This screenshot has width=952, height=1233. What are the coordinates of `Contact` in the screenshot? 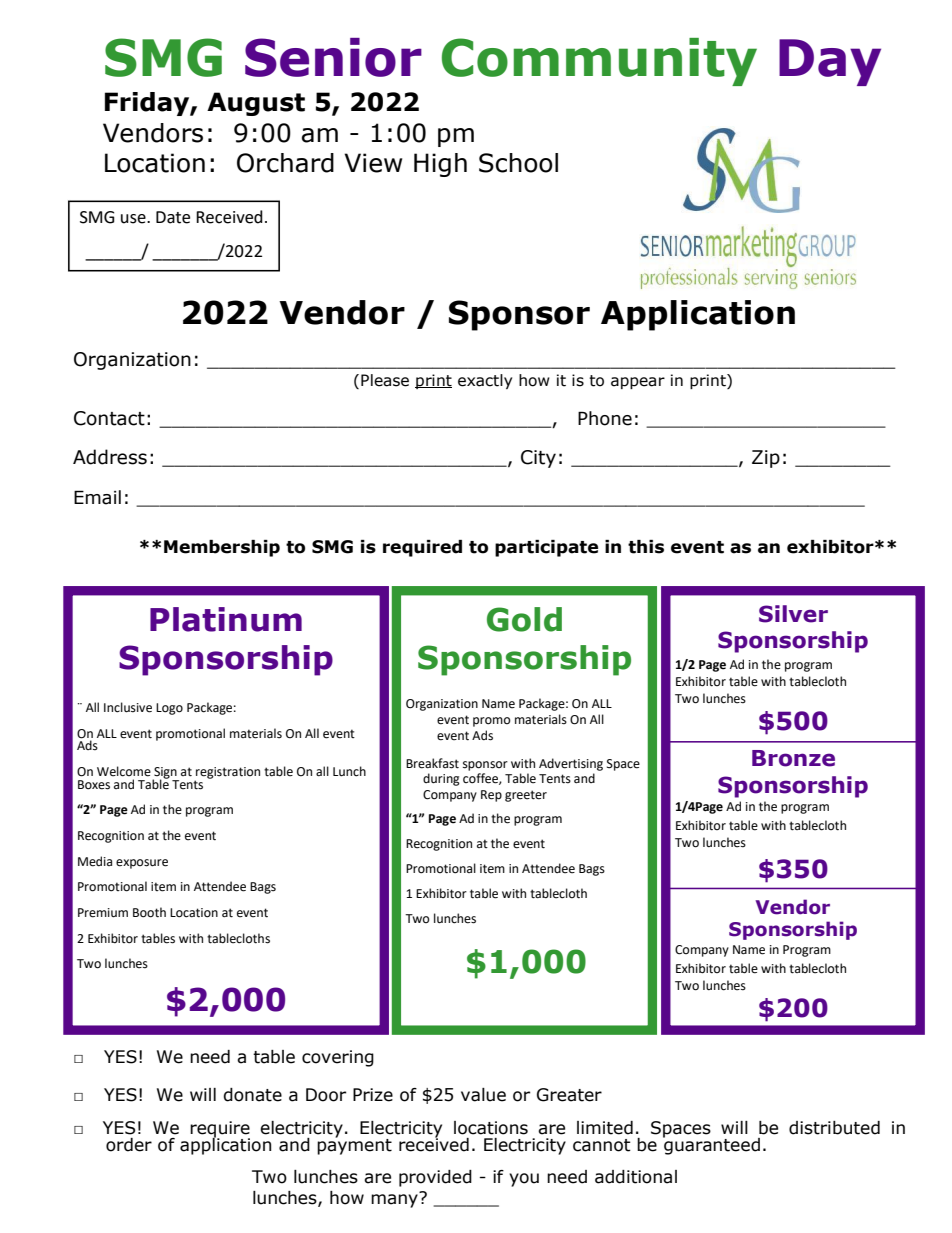 It's located at (109, 418).
